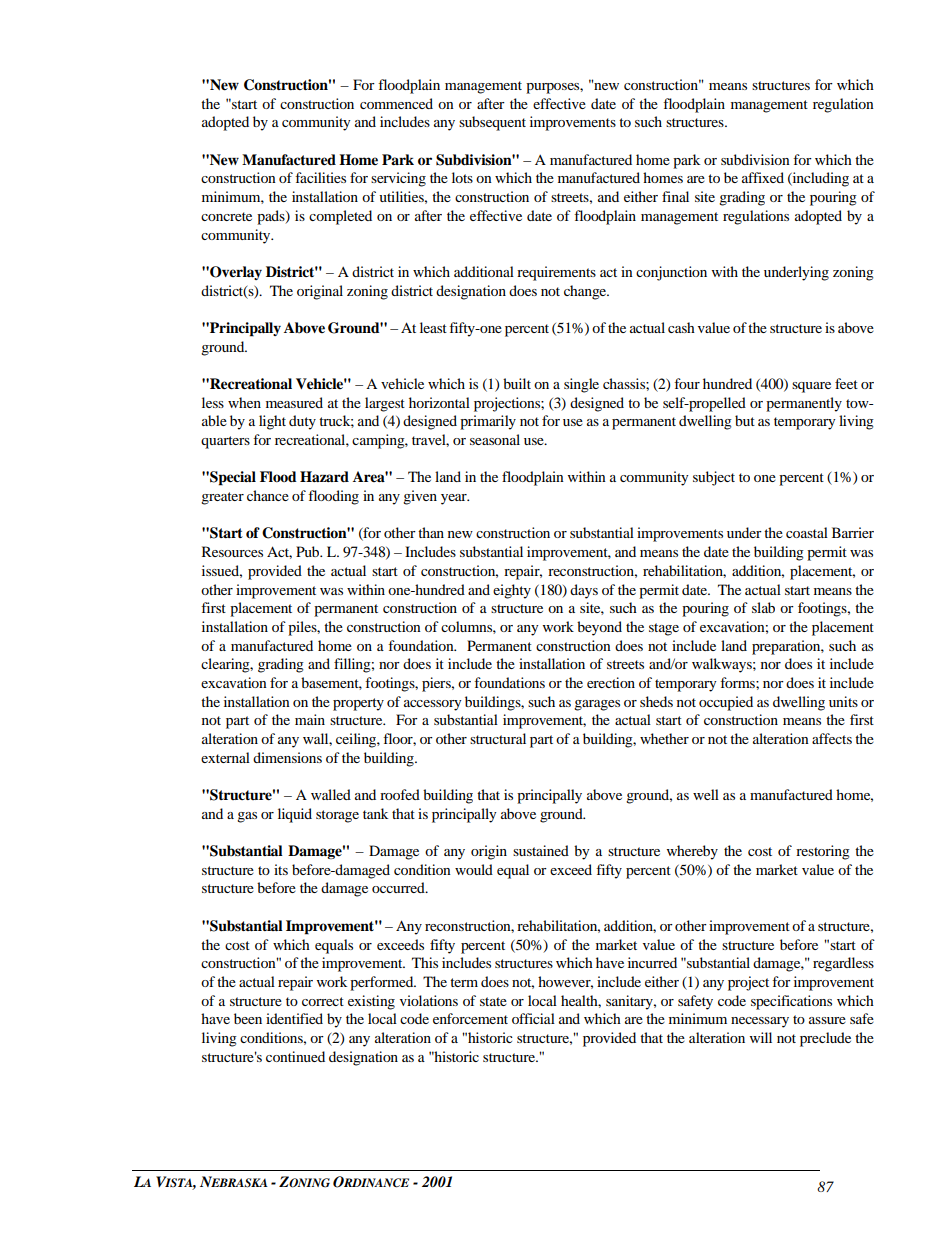  Describe the element at coordinates (823, 852) in the image. I see `restoring` at that location.
